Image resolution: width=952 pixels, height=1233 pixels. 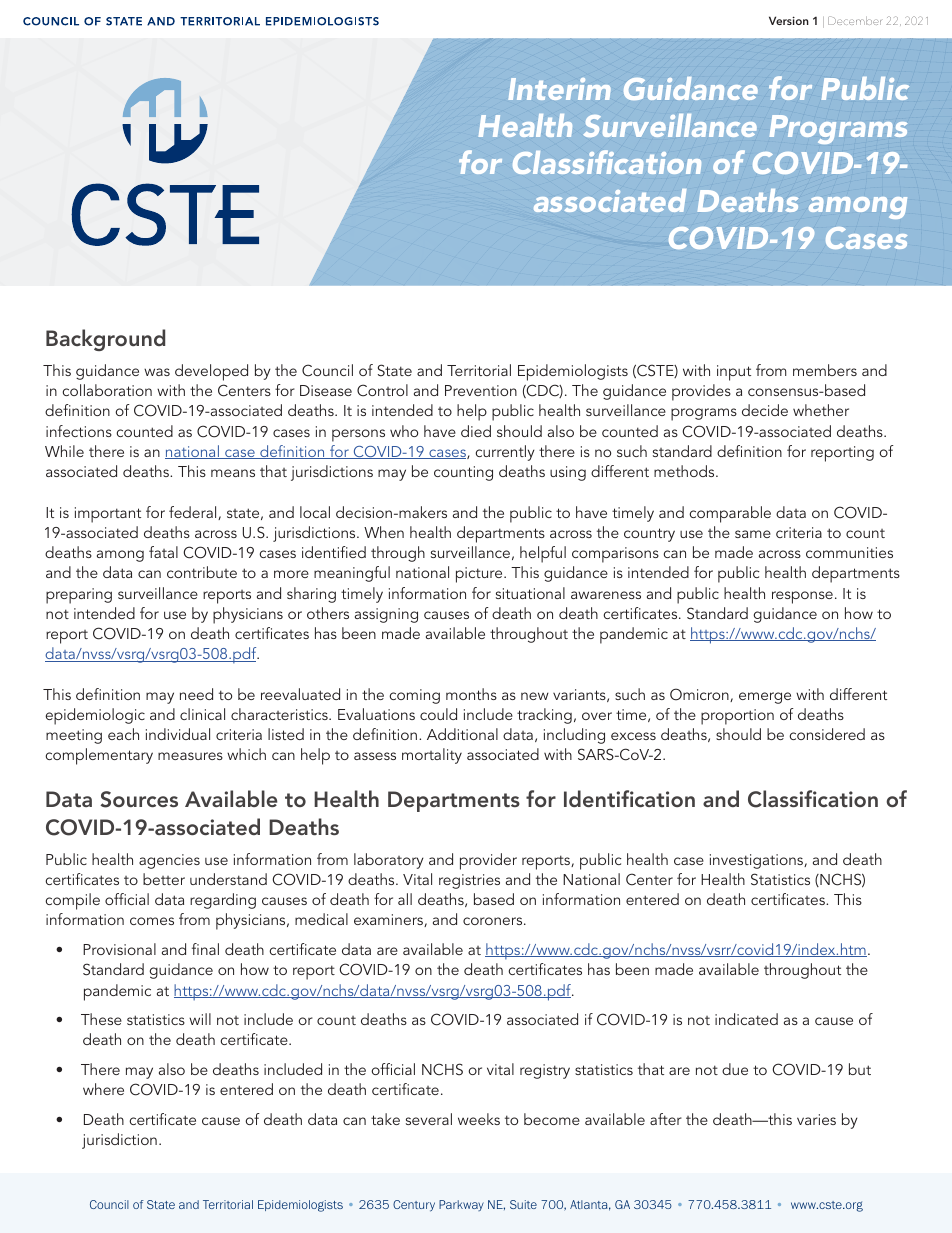 I want to click on response, so click(x=802, y=597).
